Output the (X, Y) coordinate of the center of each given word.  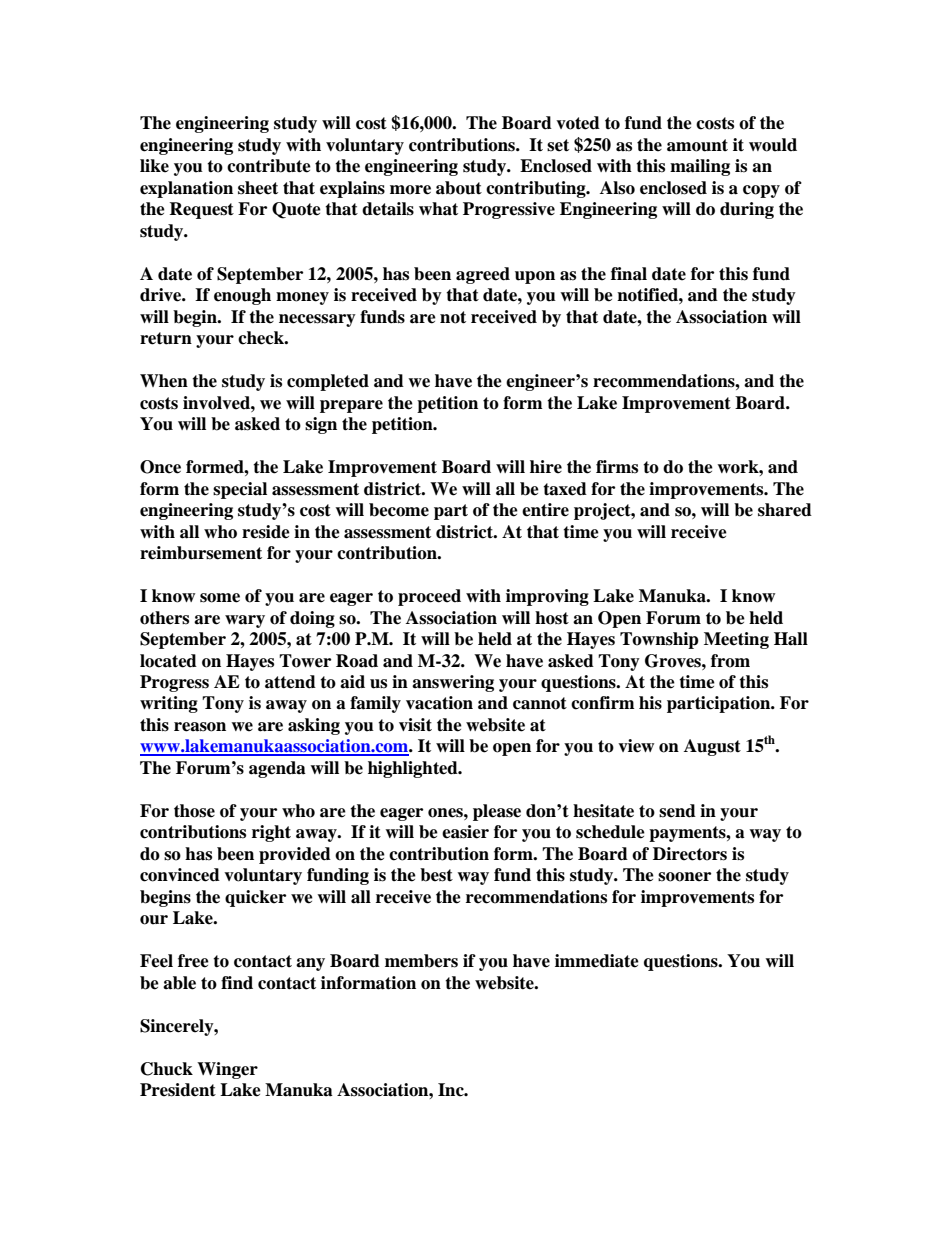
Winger (227, 1070)
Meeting (736, 640)
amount (697, 145)
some (220, 598)
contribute (269, 166)
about (459, 188)
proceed (429, 597)
